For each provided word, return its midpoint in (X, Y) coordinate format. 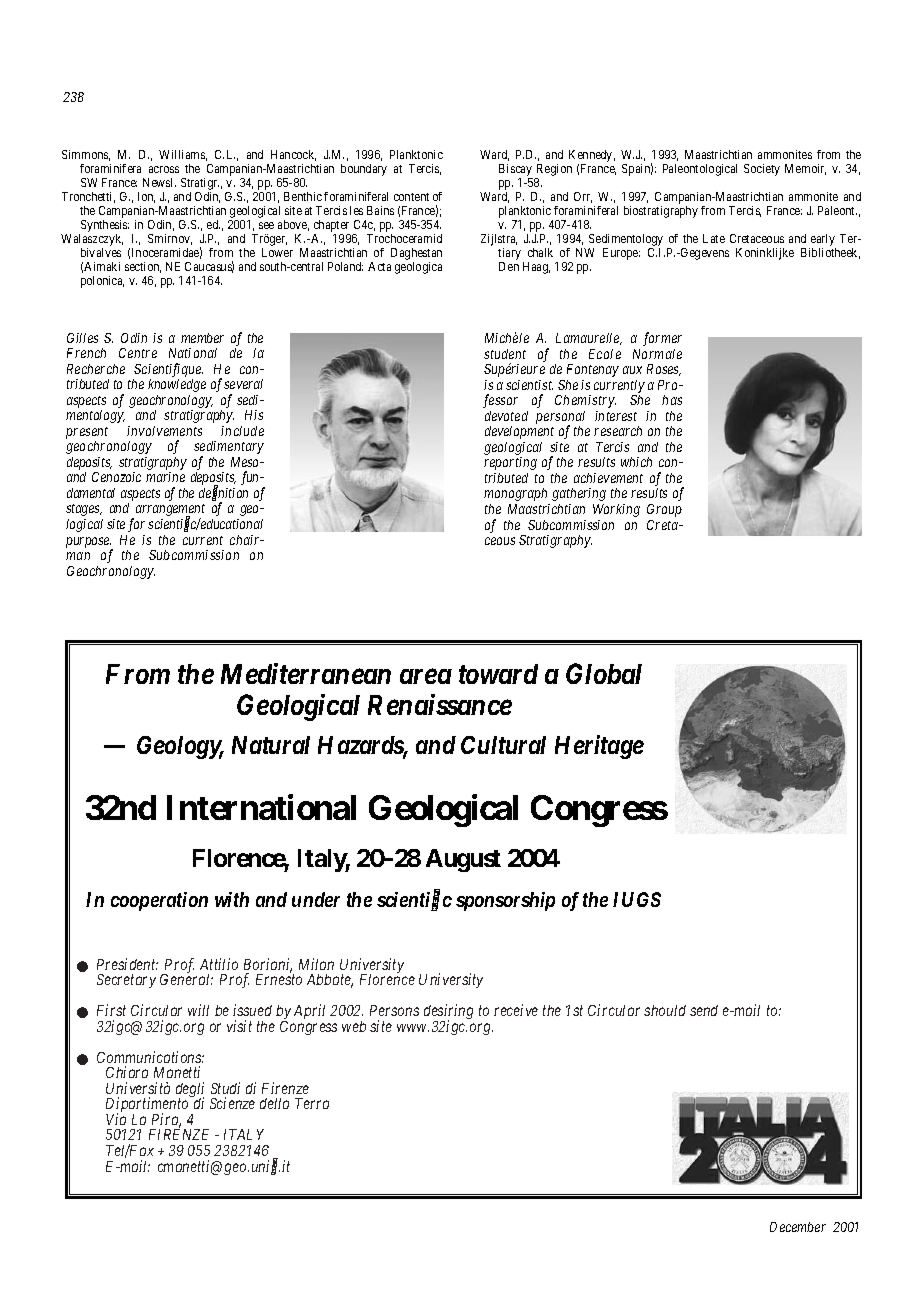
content (411, 197)
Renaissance (440, 704)
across (164, 169)
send (704, 1010)
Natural (271, 745)
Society (762, 170)
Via (116, 1119)
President (127, 964)
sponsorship (505, 901)
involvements (164, 431)
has (672, 400)
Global (604, 673)
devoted (506, 416)
